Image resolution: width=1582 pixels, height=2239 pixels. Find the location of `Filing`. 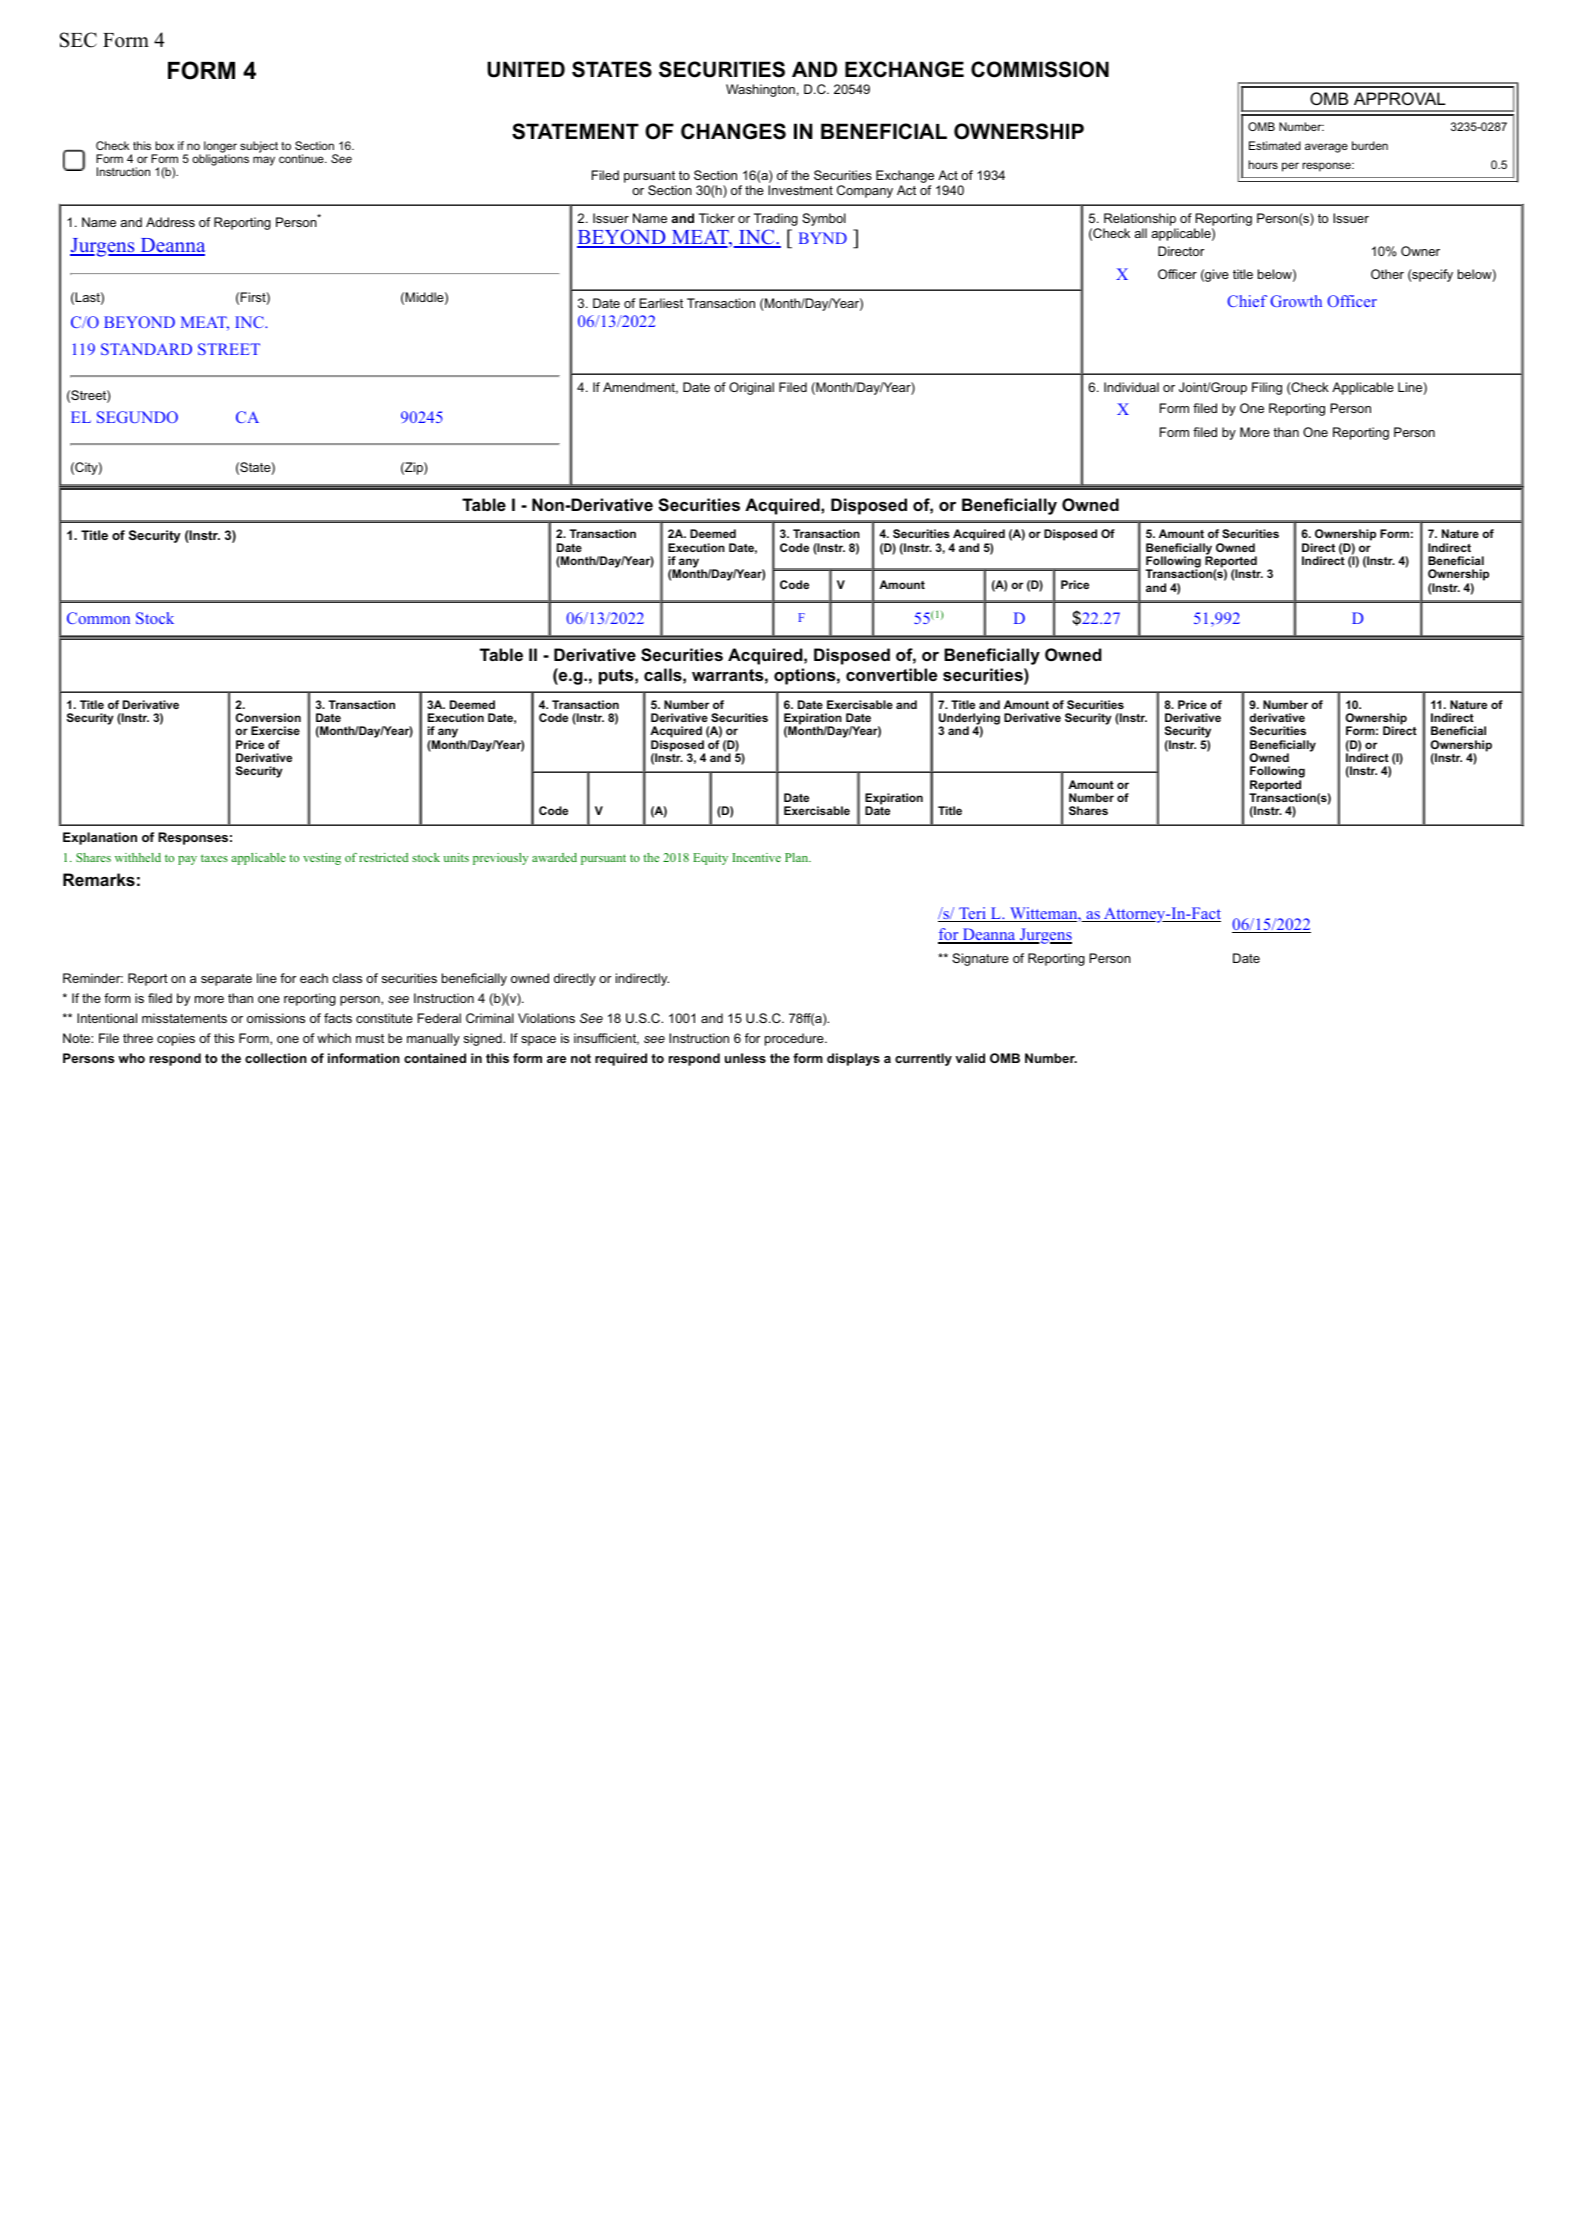

Filing is located at coordinates (1267, 388).
